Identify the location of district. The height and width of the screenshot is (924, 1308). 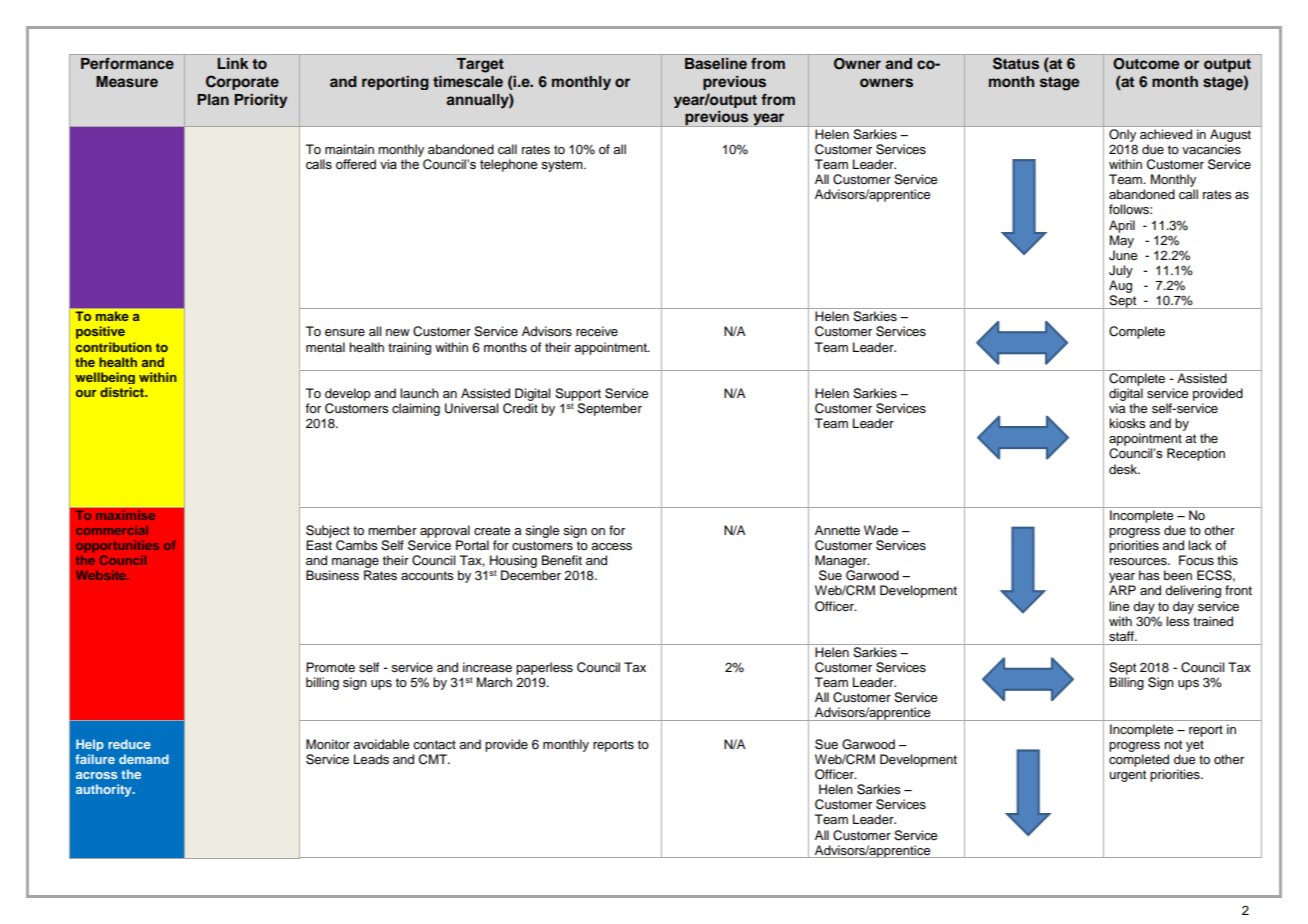
(123, 392).
